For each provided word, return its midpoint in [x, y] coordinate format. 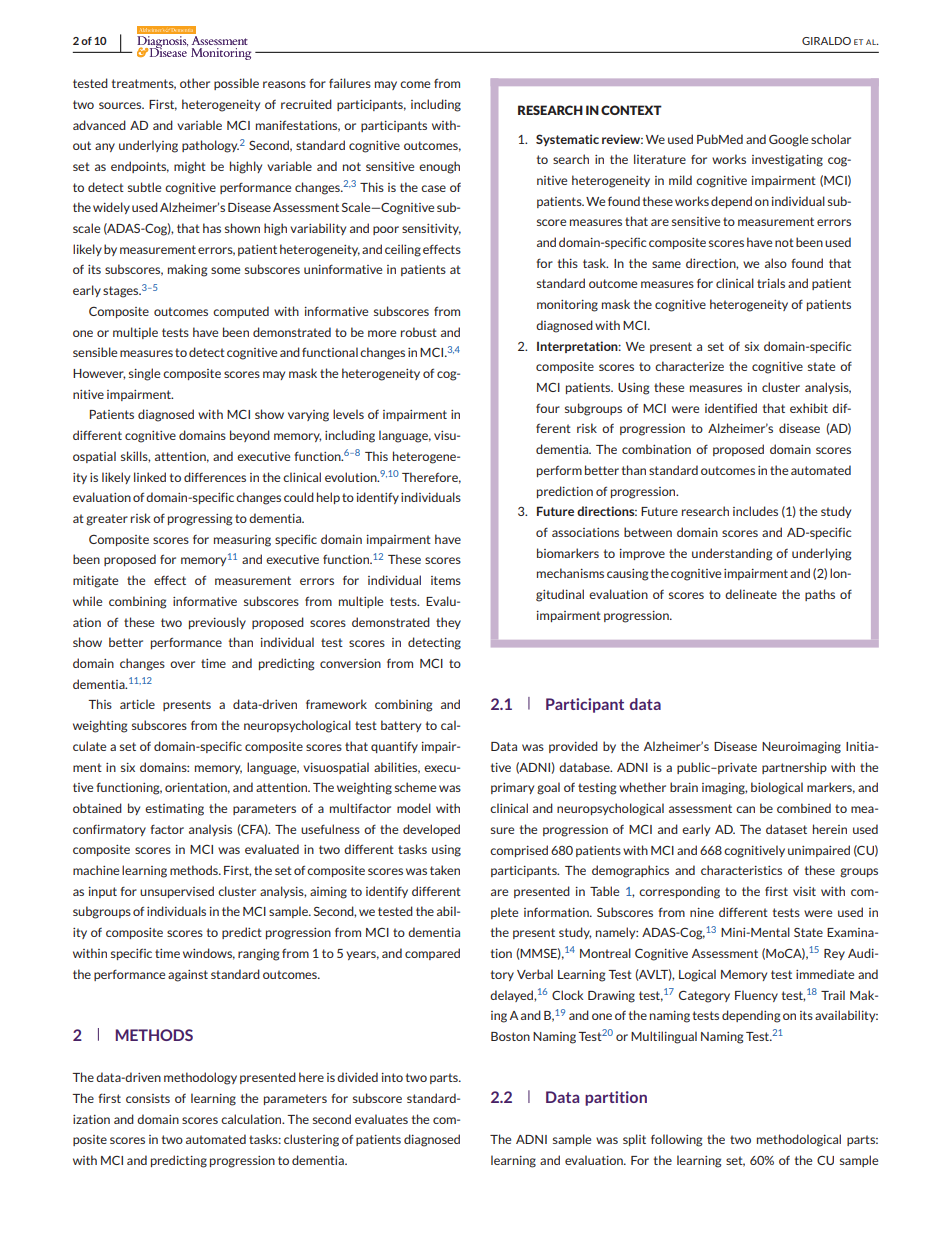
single [144, 374]
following [676, 1140]
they [448, 623]
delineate [751, 594]
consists [148, 1098]
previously [217, 623]
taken [445, 870]
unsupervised [177, 892]
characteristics [741, 870]
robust [419, 332]
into [392, 1077]
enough [439, 167]
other [195, 83]
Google [788, 140]
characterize [689, 366]
